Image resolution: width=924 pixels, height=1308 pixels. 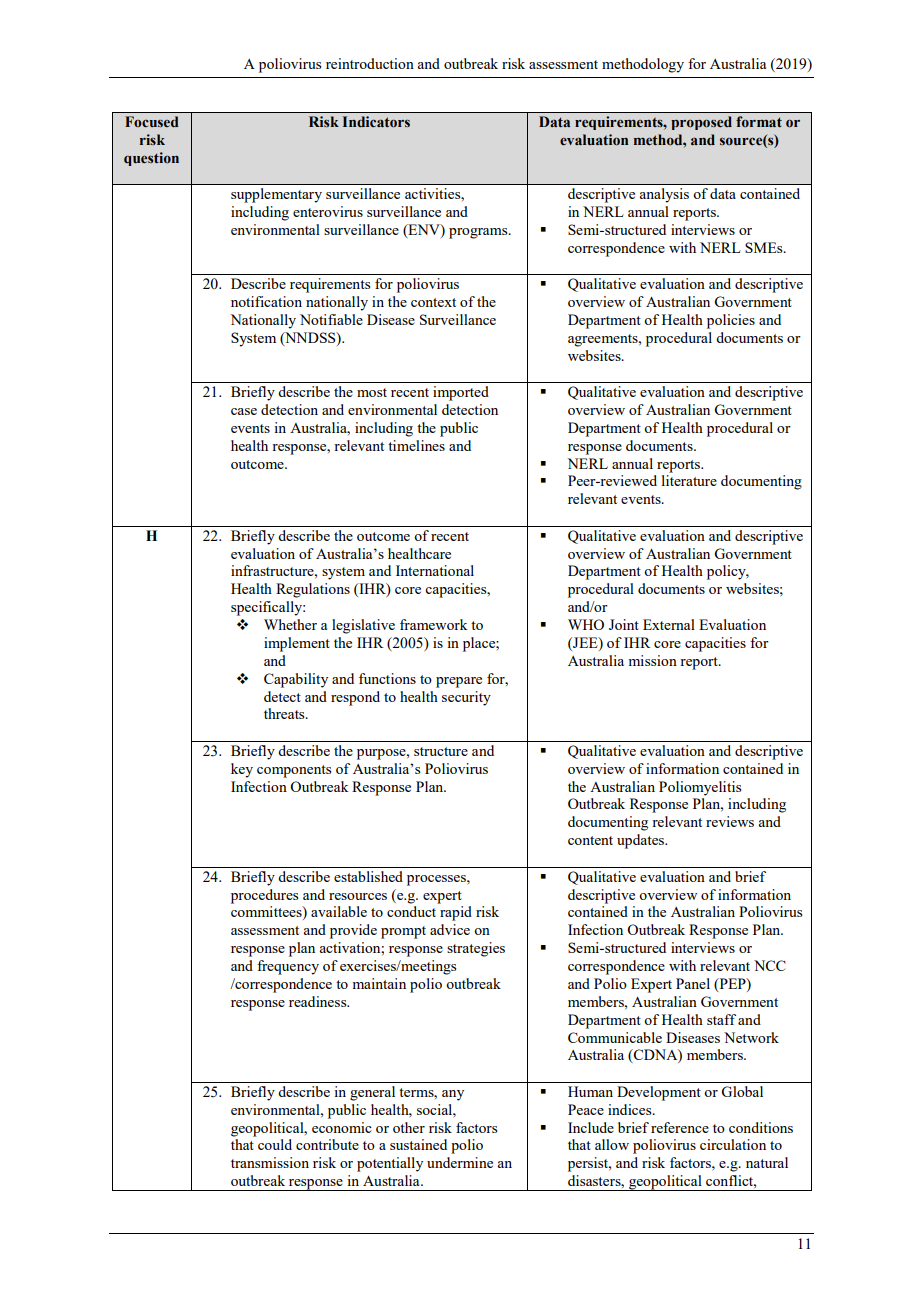 What do you see at coordinates (731, 321) in the screenshot?
I see `policies` at bounding box center [731, 321].
